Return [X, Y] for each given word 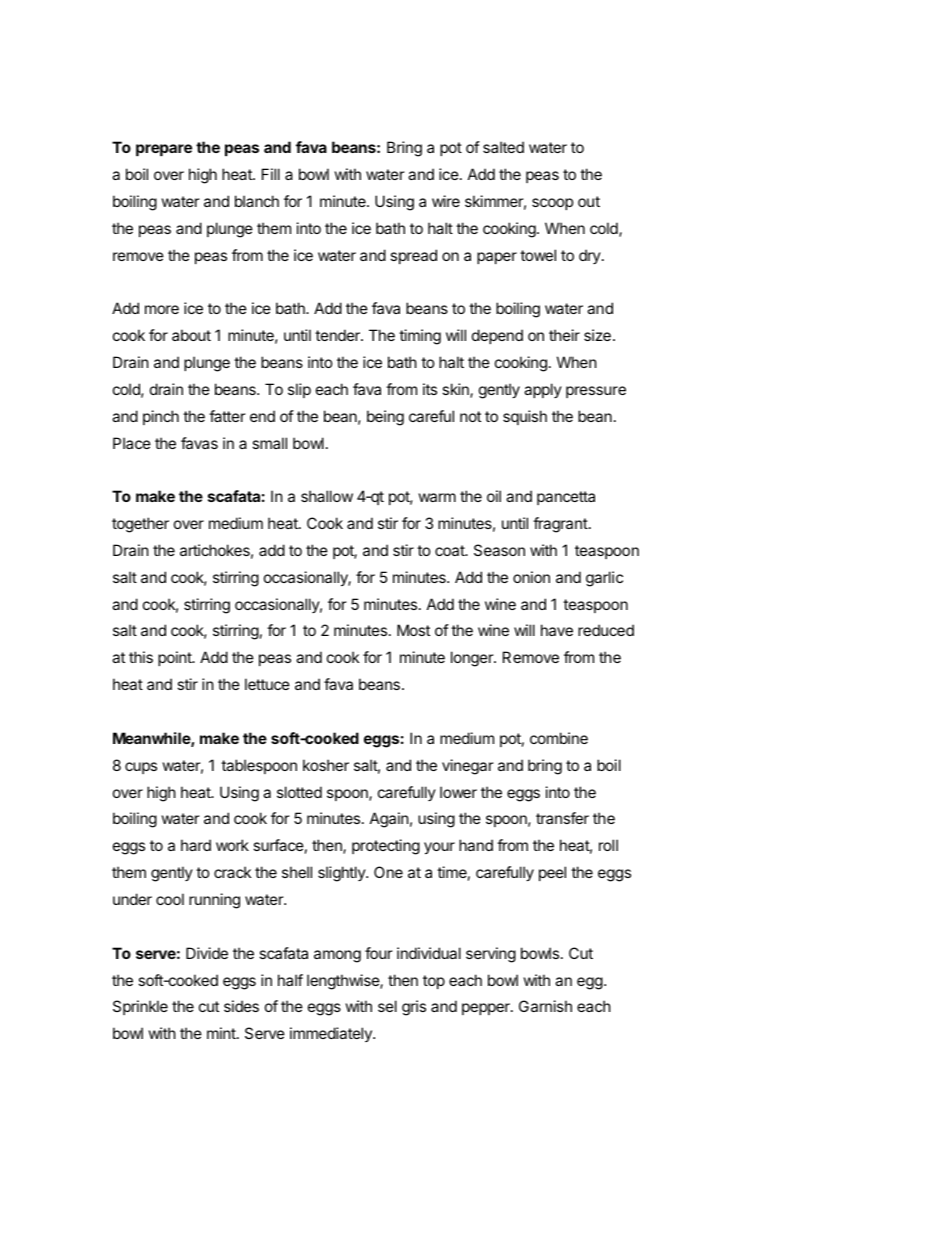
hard [196, 845]
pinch [161, 417]
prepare [164, 150]
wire [446, 201]
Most [413, 630]
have [557, 630]
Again [389, 820]
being [385, 418]
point [176, 658]
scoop [552, 204]
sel [387, 1006]
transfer [562, 818]
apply [543, 390]
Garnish [545, 1006]
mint [222, 1033]
